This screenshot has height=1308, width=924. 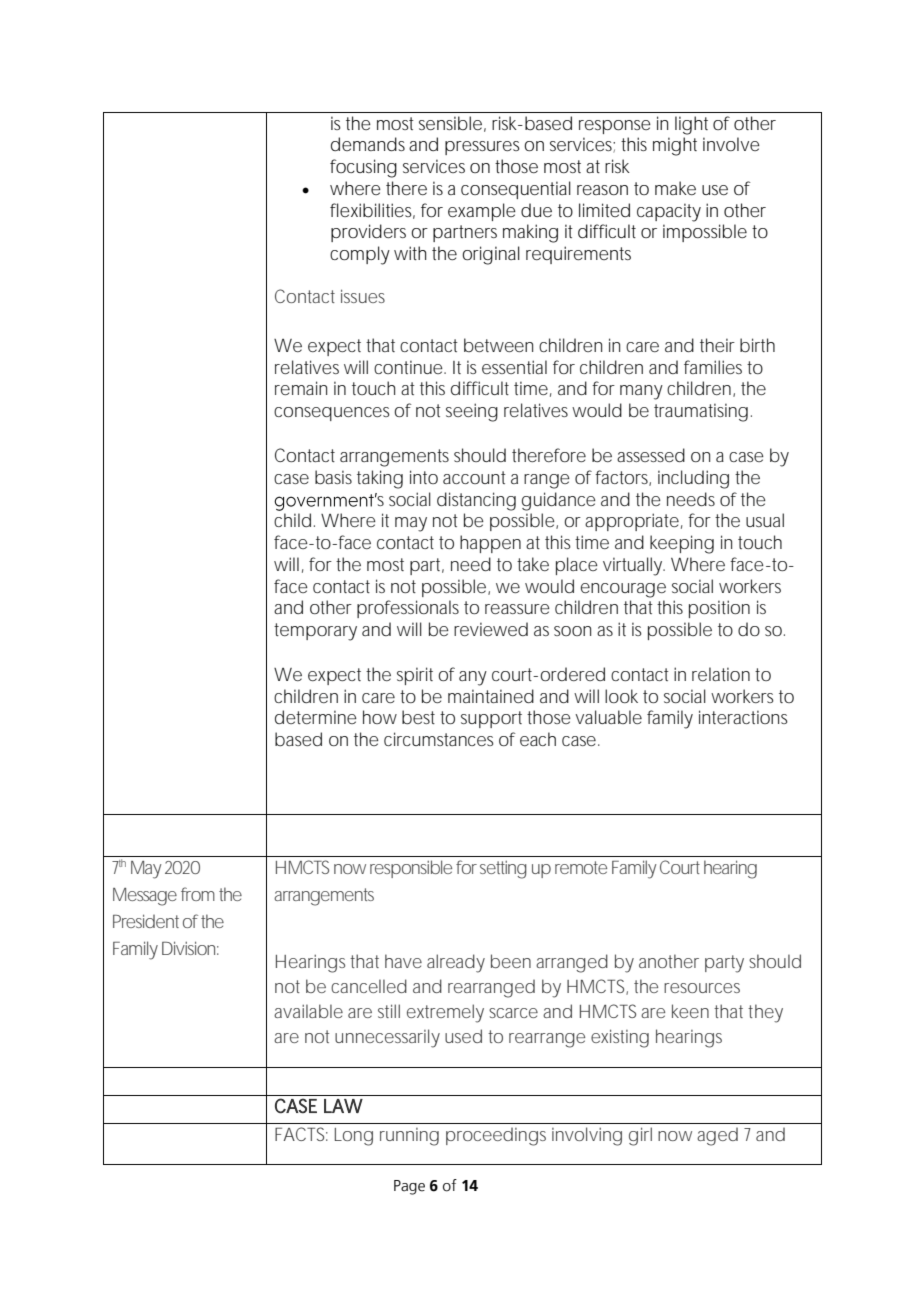 What do you see at coordinates (581, 867) in the screenshot?
I see `remote` at bounding box center [581, 867].
